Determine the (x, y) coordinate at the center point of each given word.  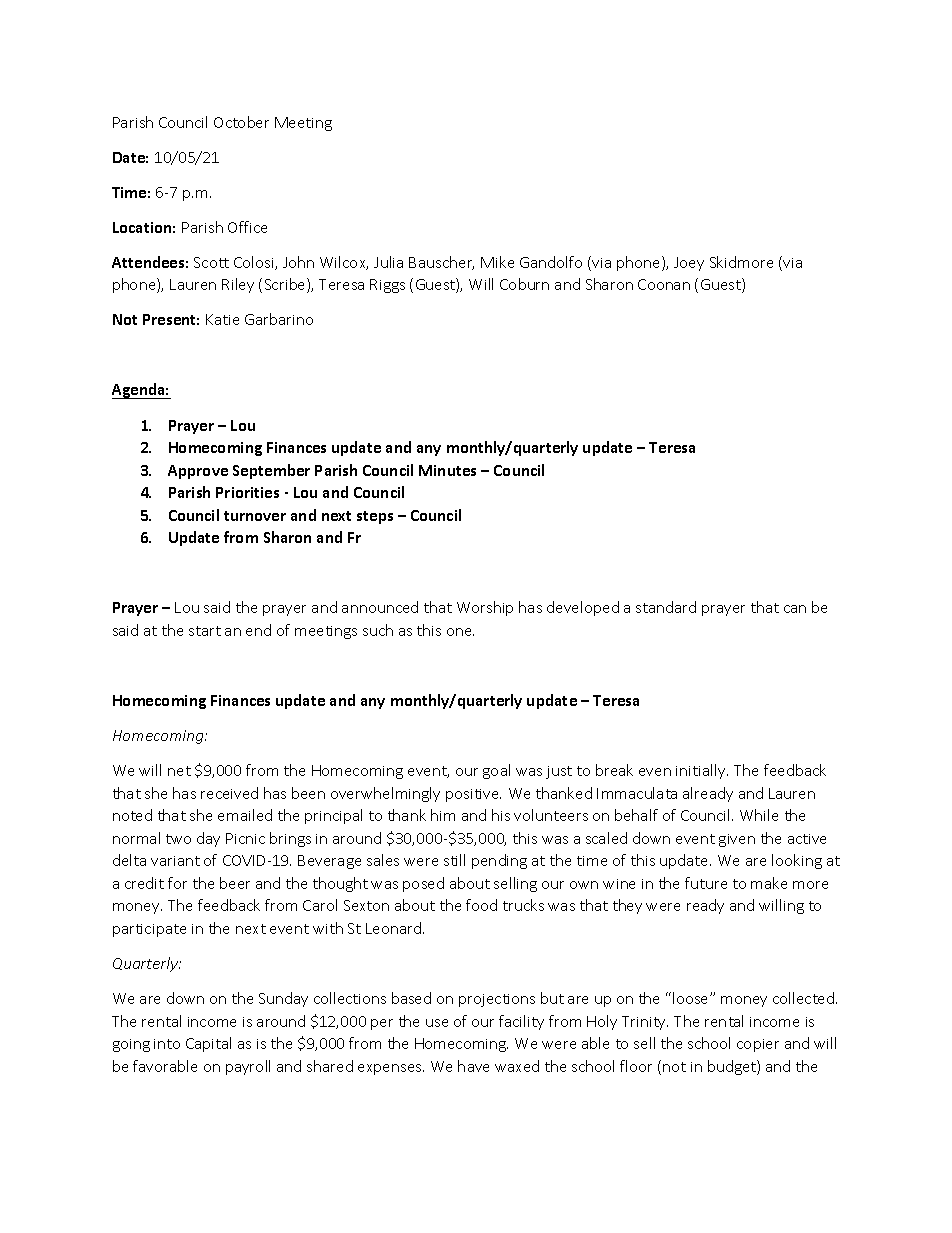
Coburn (524, 284)
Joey (689, 264)
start (205, 631)
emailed (245, 815)
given (737, 840)
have (473, 1066)
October (241, 122)
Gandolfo (551, 262)
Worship (485, 608)
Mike (497, 262)
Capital (208, 1044)
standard (666, 607)
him (443, 815)
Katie (222, 319)
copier (758, 1045)
